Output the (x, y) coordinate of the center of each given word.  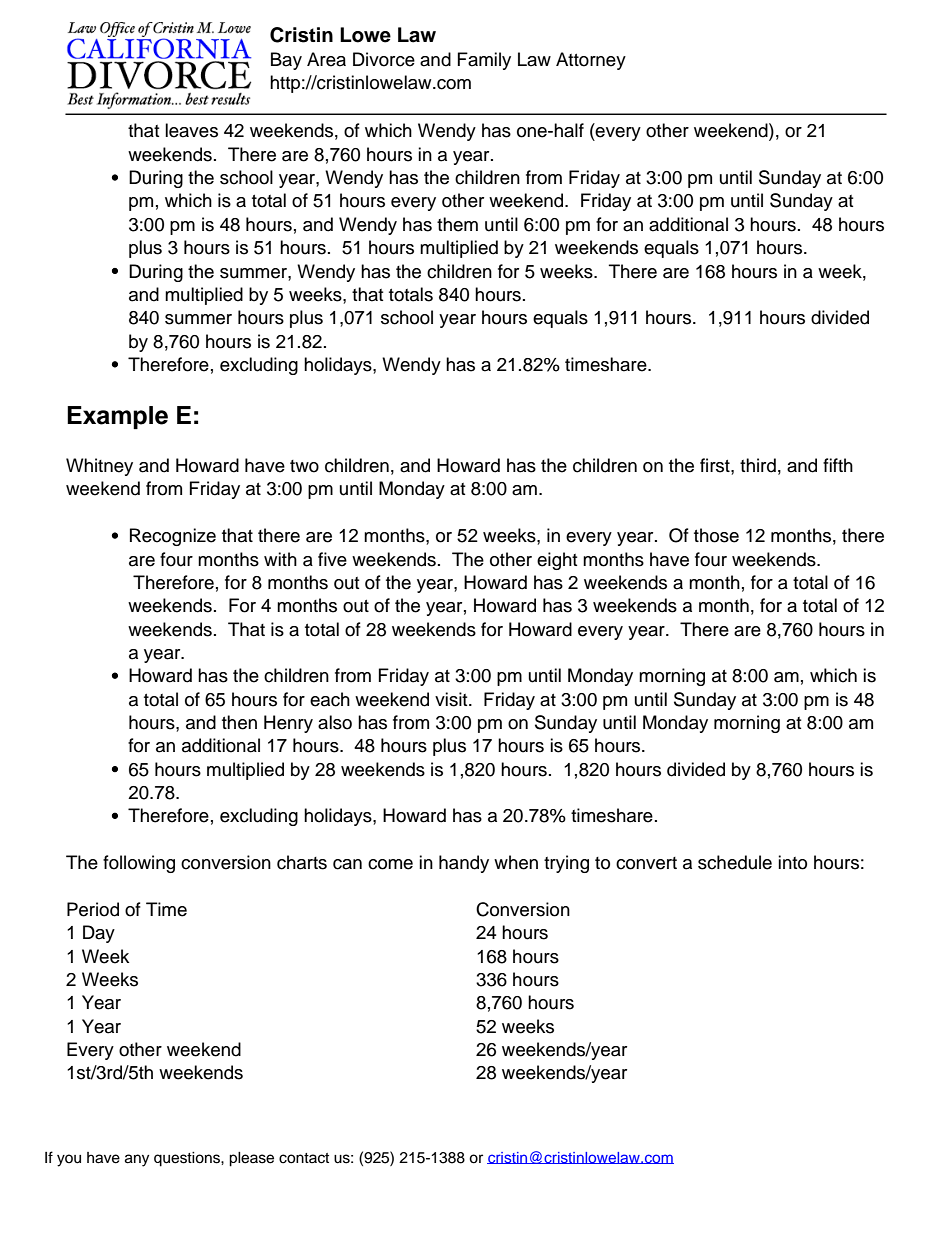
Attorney (591, 61)
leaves (191, 130)
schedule (735, 862)
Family (484, 61)
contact (304, 1158)
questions (188, 1159)
